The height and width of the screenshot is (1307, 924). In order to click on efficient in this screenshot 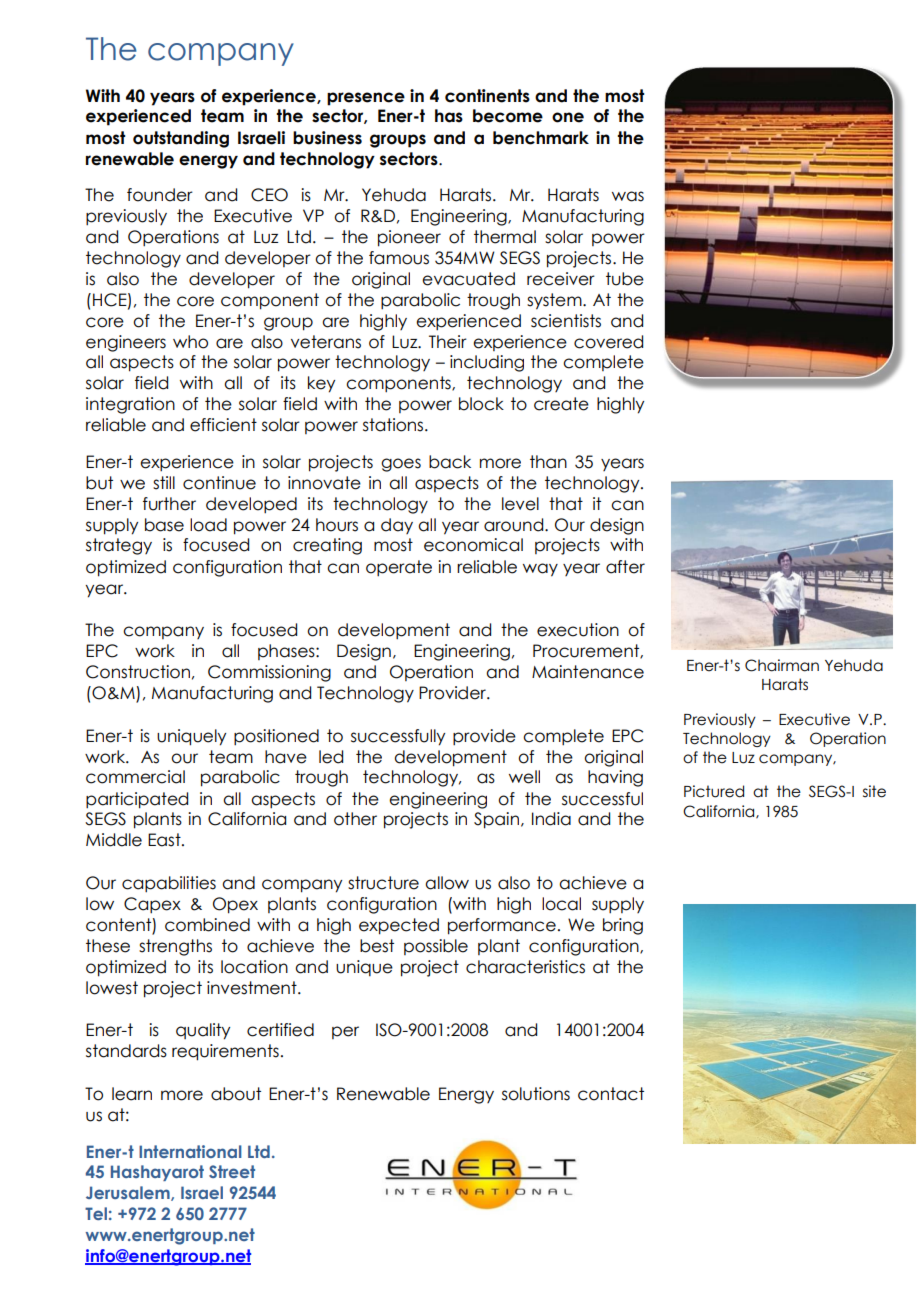, I will do `click(223, 425)`.
